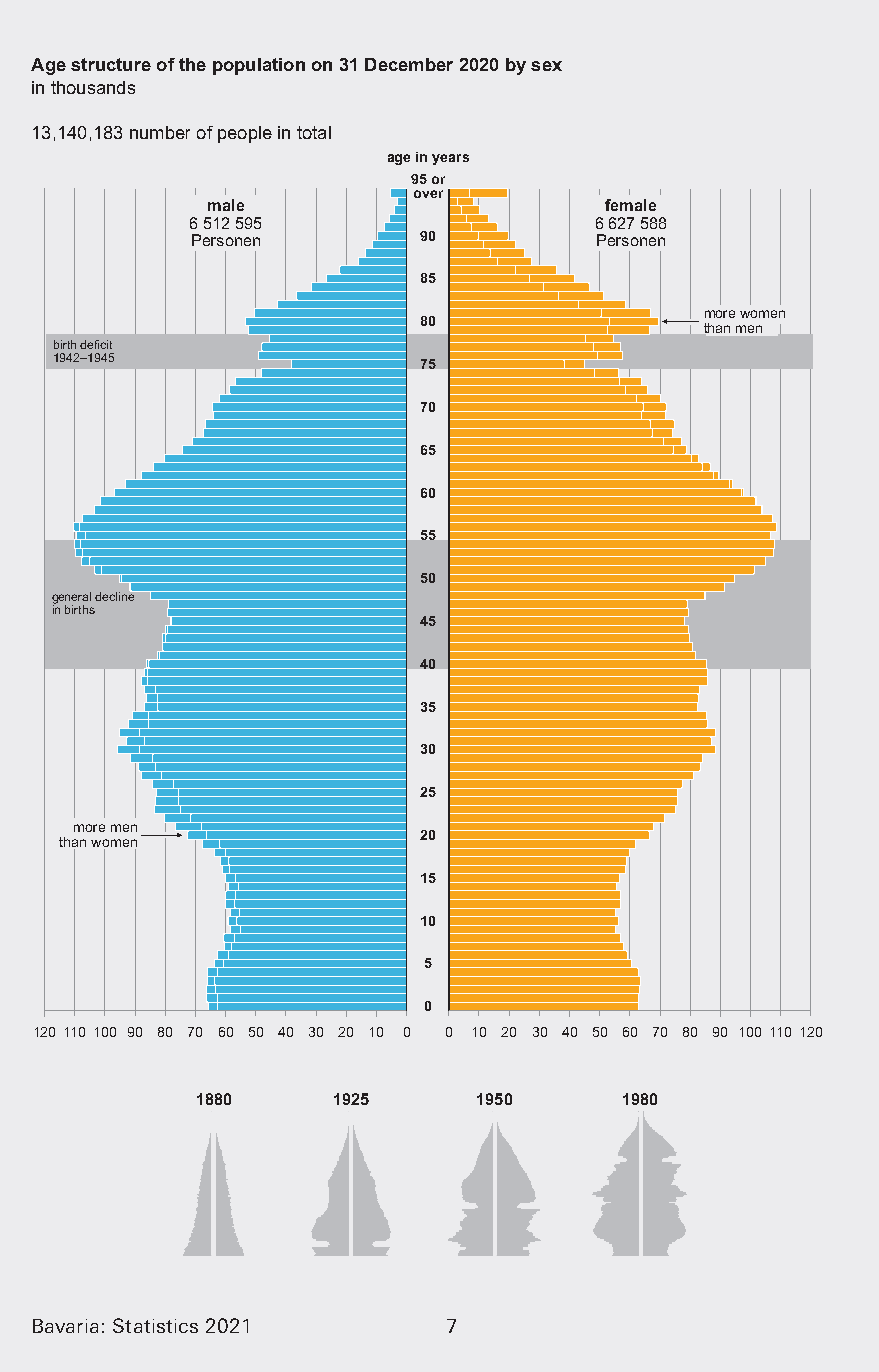 The height and width of the page is (1372, 879). I want to click on Bavaria, so click(65, 1326).
